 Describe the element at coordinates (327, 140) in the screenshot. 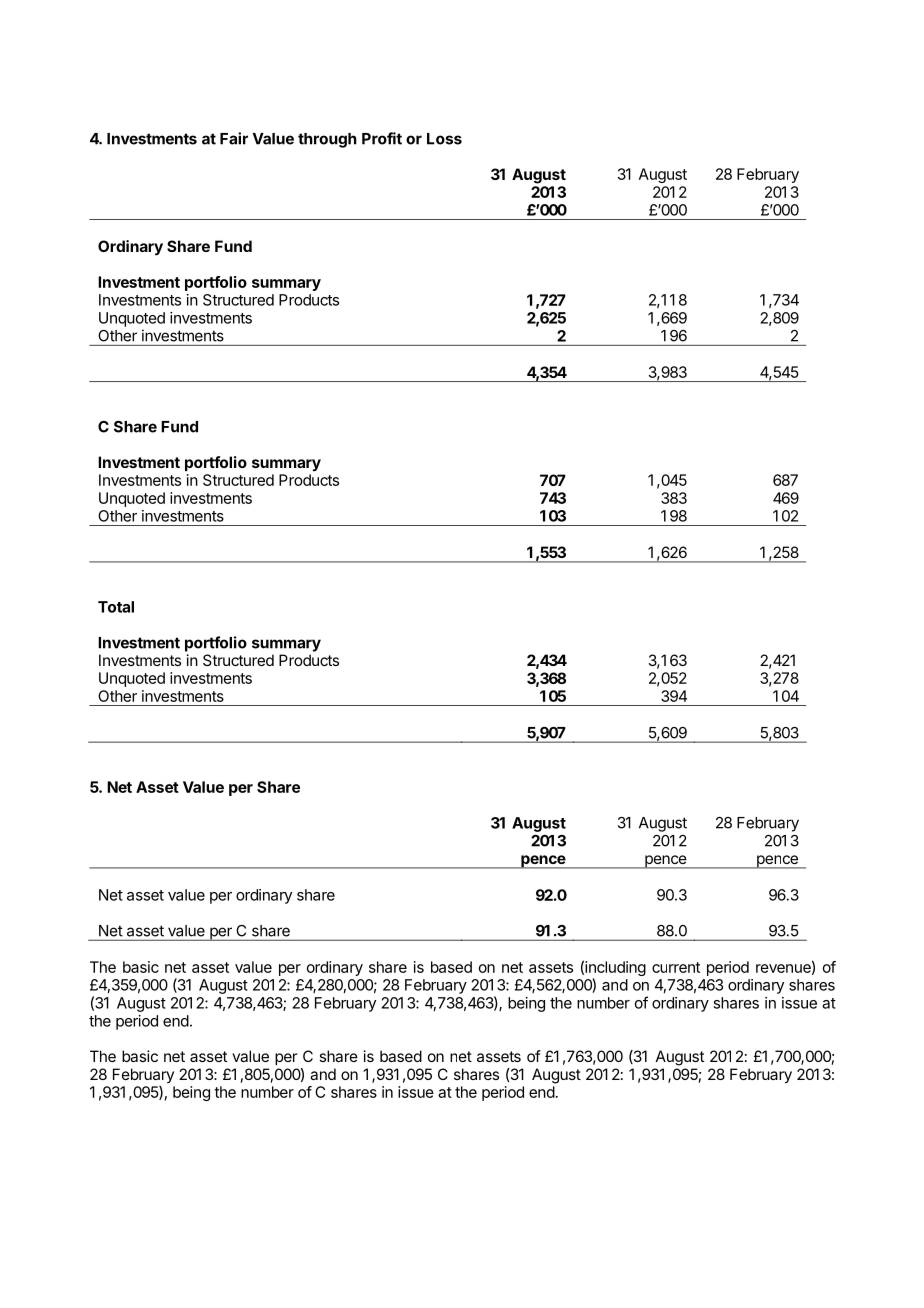

I see `through` at that location.
